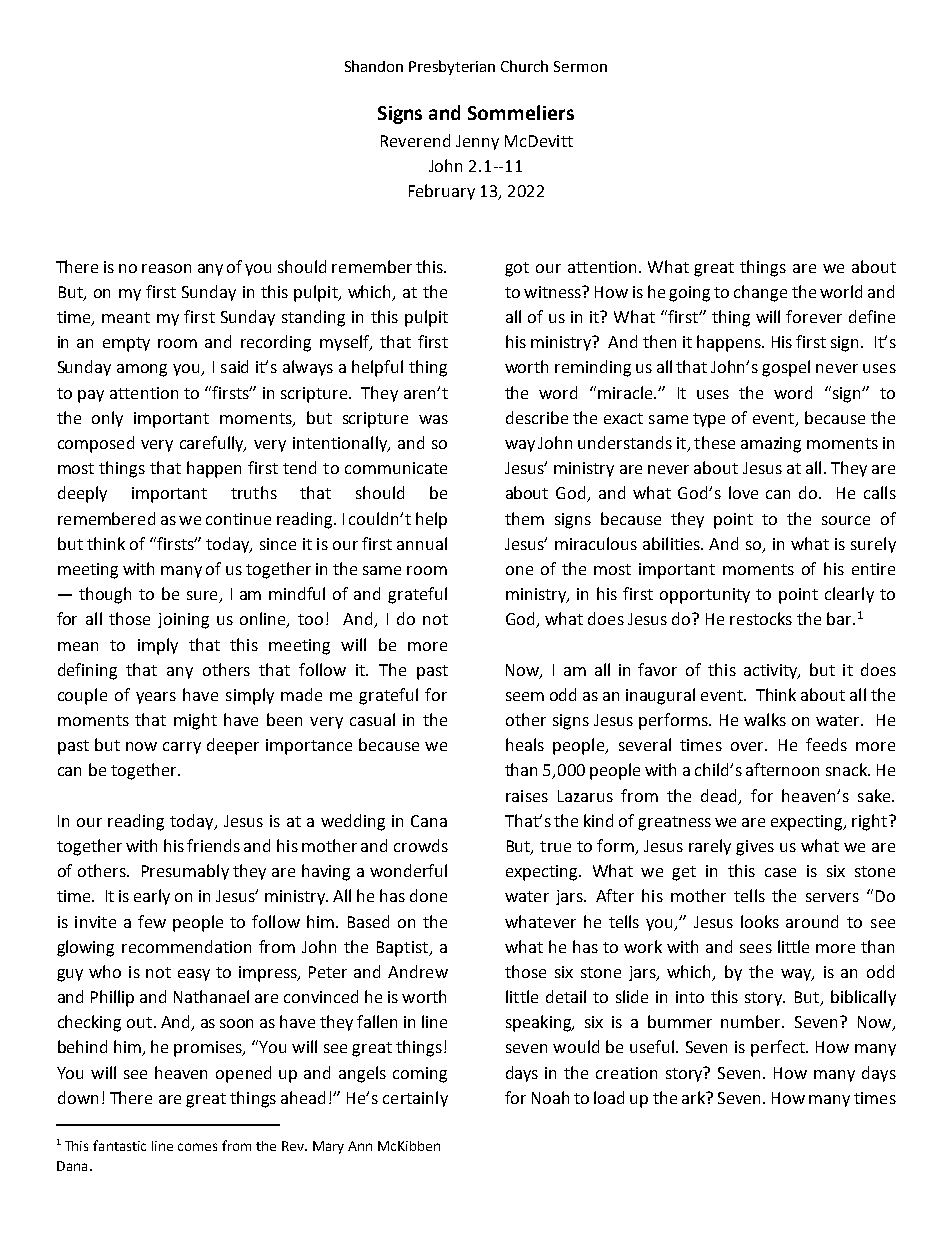 The image size is (952, 1233). I want to click on reason, so click(166, 268).
